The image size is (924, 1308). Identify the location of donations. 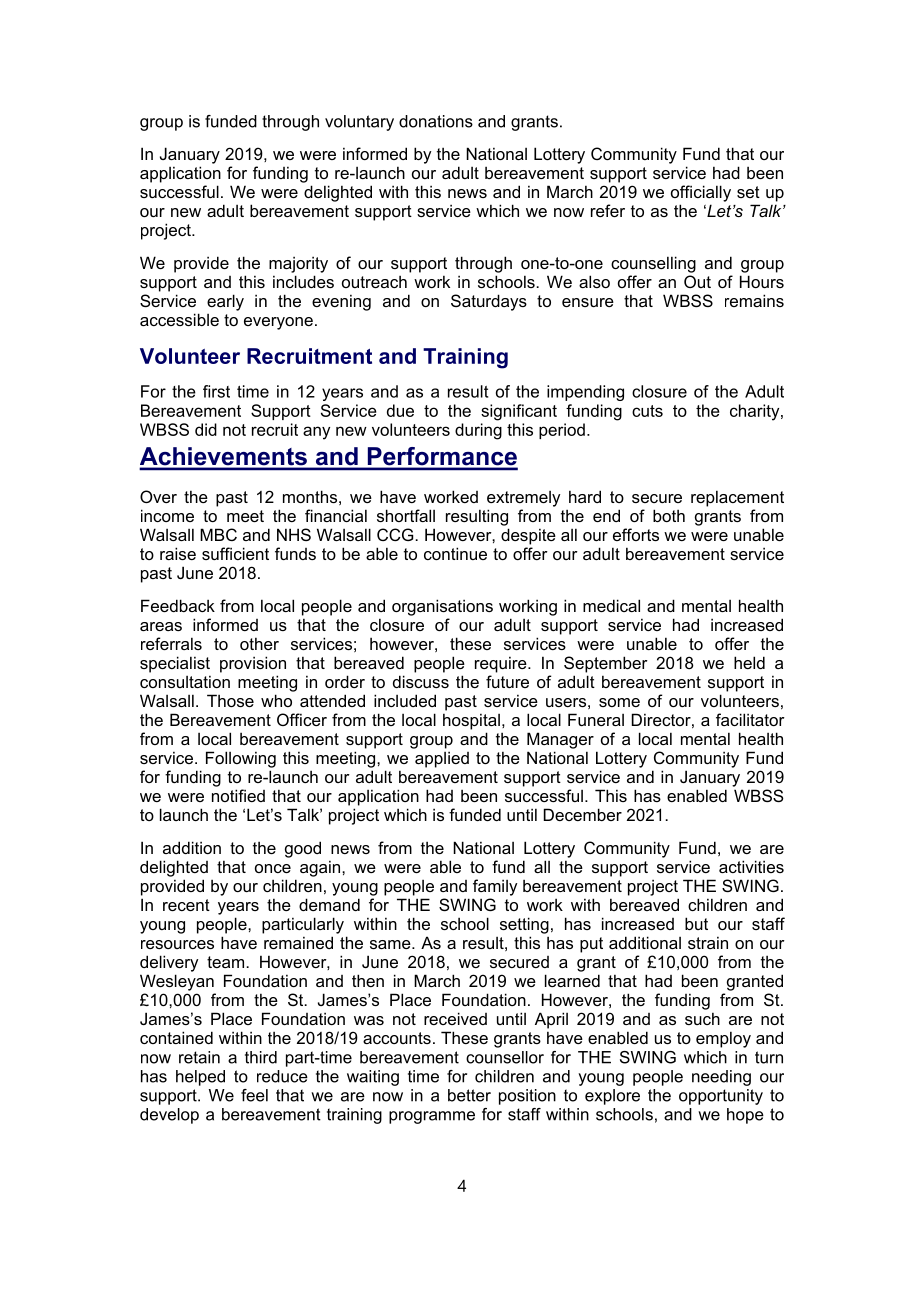
(436, 121).
